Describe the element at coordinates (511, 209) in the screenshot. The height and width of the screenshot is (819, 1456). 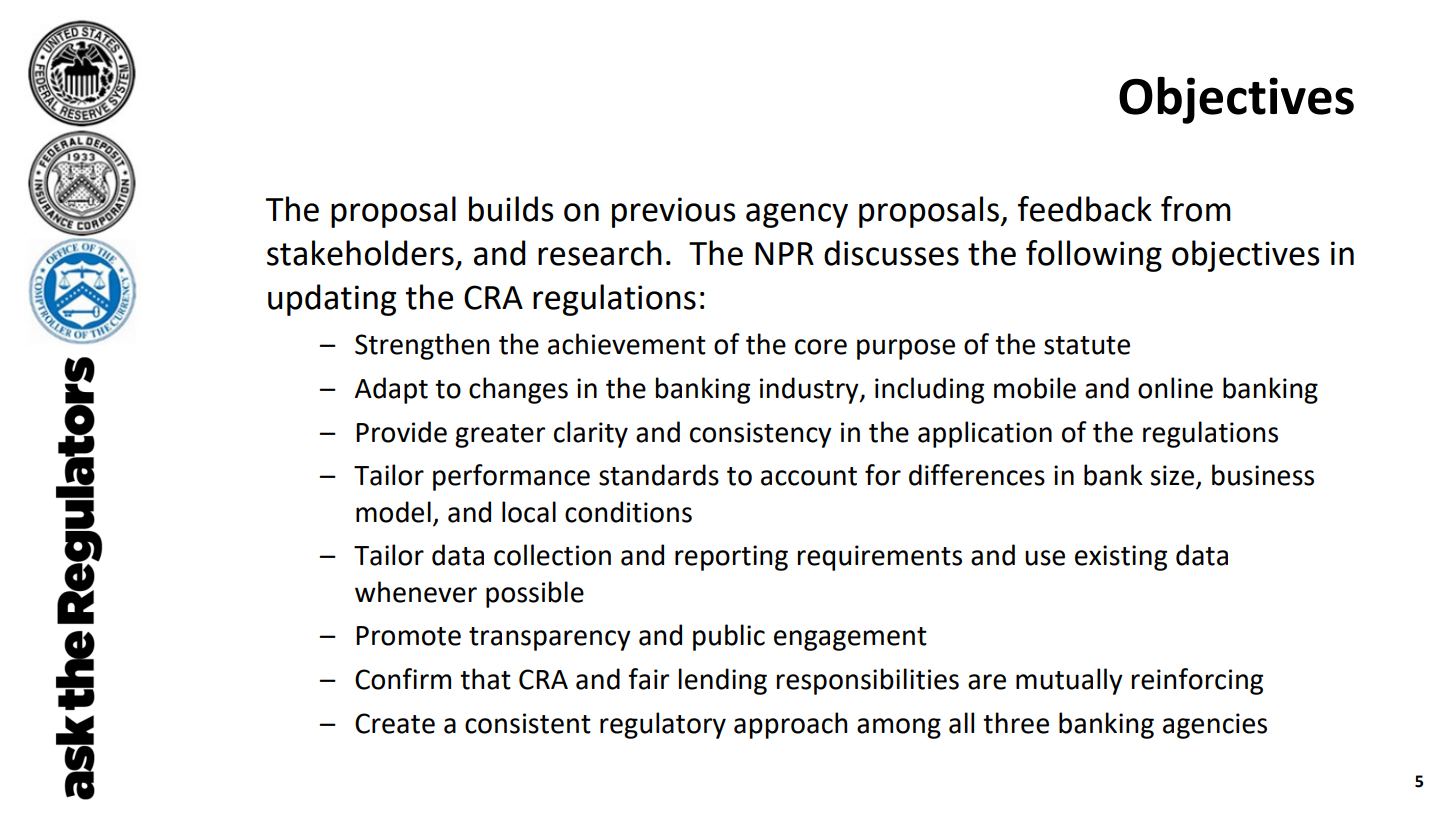
I see `builds` at that location.
